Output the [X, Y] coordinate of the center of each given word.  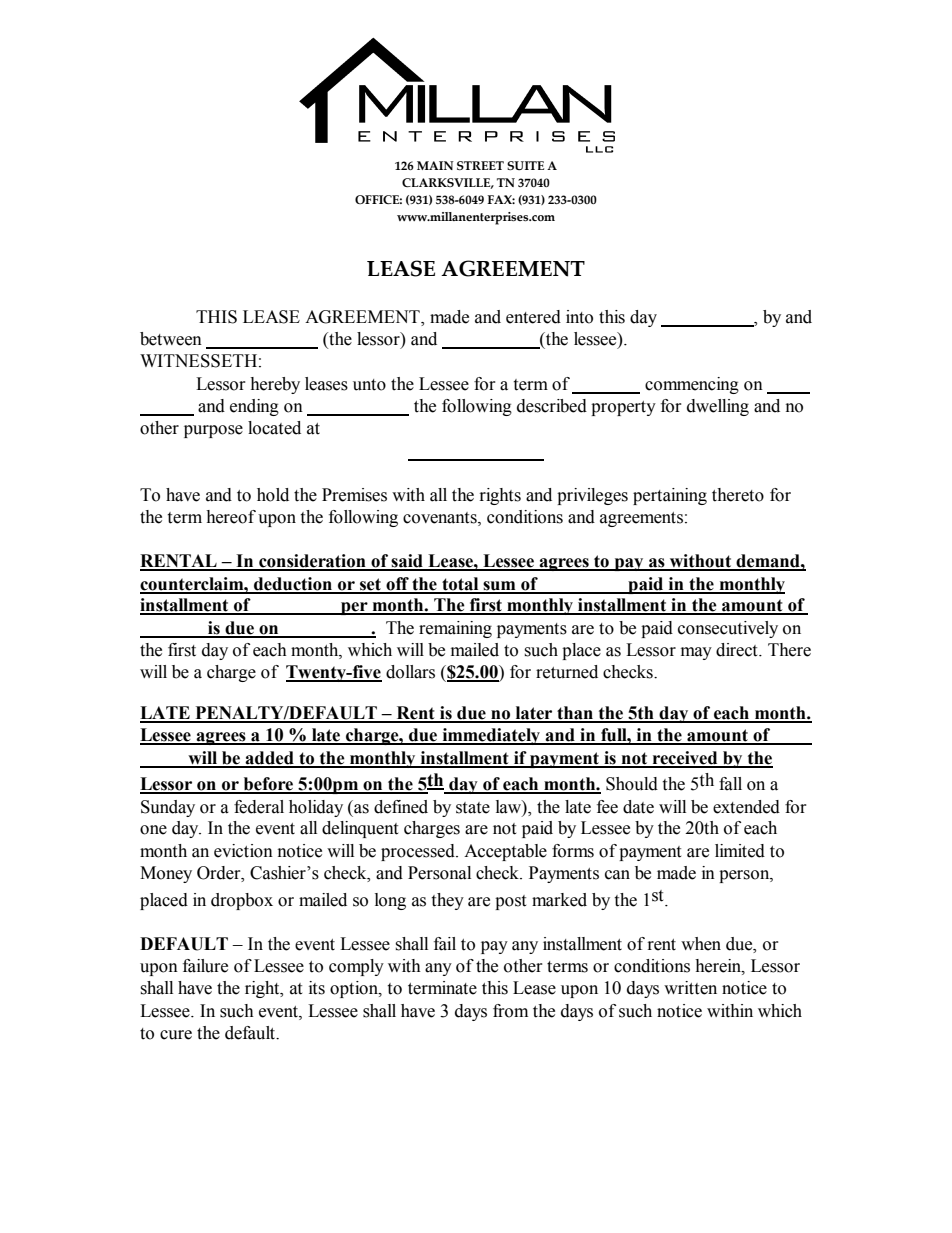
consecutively [728, 629]
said [407, 562]
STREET [480, 165]
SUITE [525, 165]
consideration [312, 562]
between [171, 339]
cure [176, 1035]
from [510, 1011]
